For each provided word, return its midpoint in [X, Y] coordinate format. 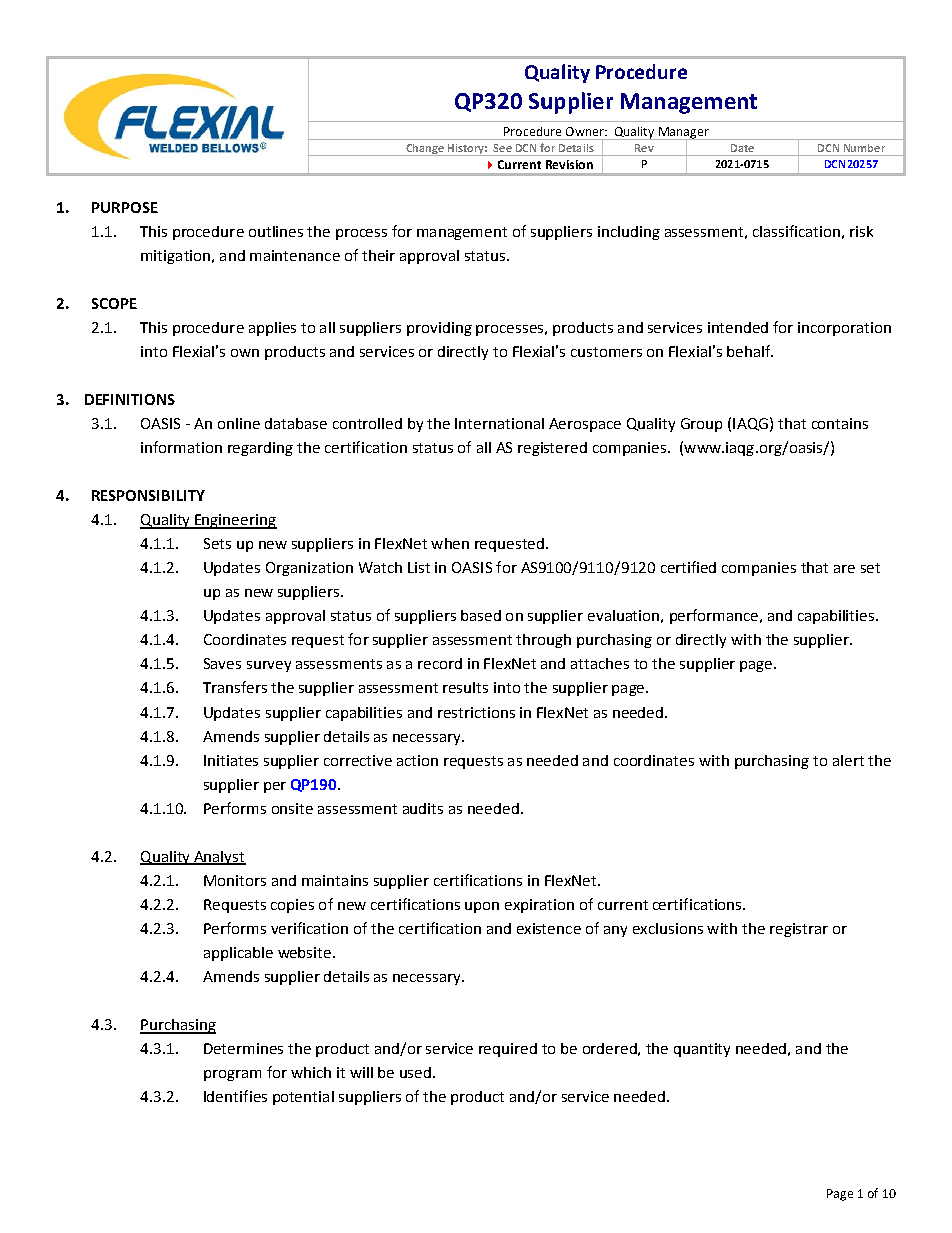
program [232, 1075]
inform [163, 447]
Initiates [231, 760]
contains [840, 423]
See [502, 148]
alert [848, 760]
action [417, 760]
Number [864, 148]
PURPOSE [125, 207]
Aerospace [585, 425]
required [508, 1050]
